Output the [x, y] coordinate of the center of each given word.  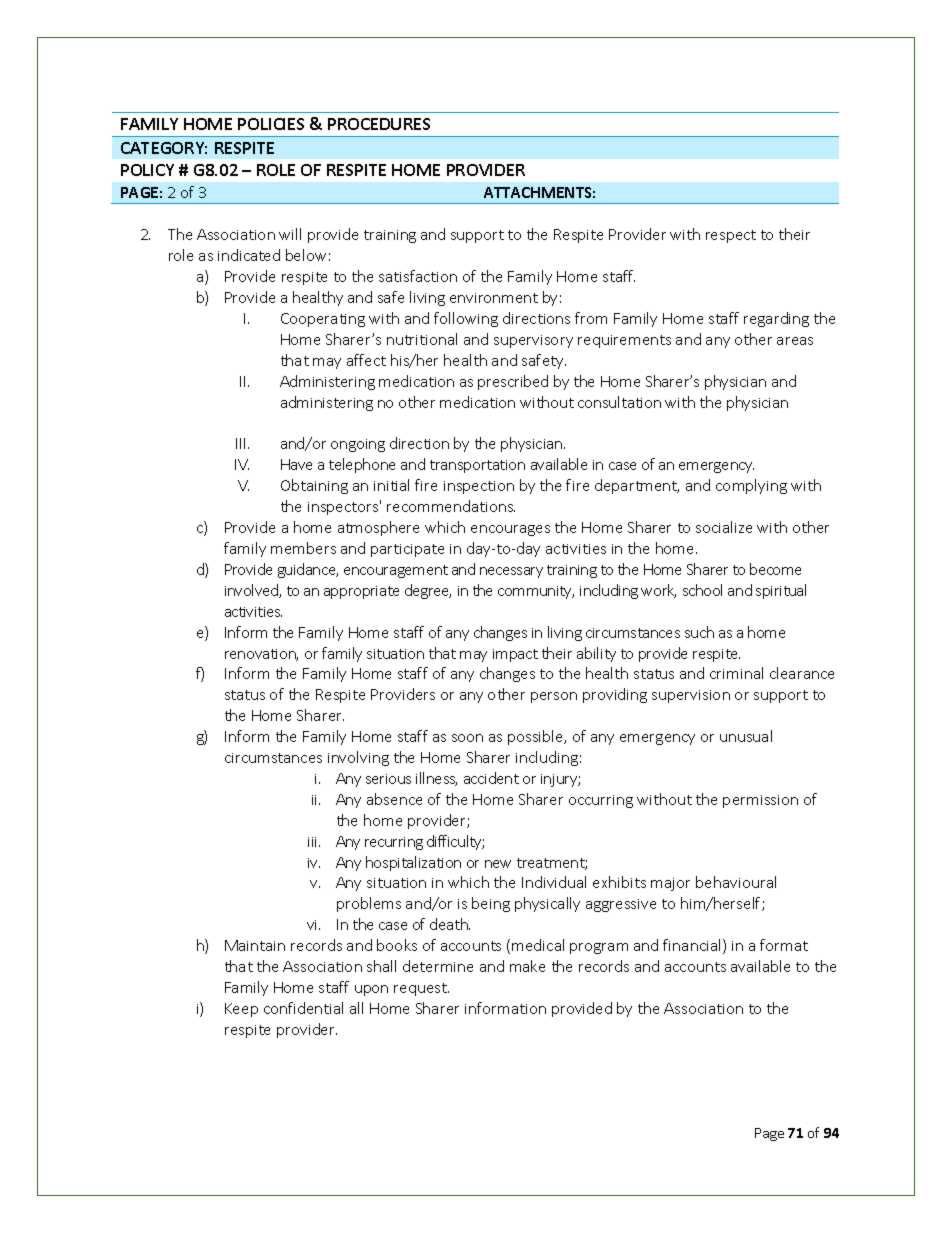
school [702, 590]
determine [438, 966]
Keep [241, 1010]
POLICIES [271, 124]
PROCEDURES [379, 124]
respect [731, 236]
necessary [511, 572]
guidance [308, 570]
